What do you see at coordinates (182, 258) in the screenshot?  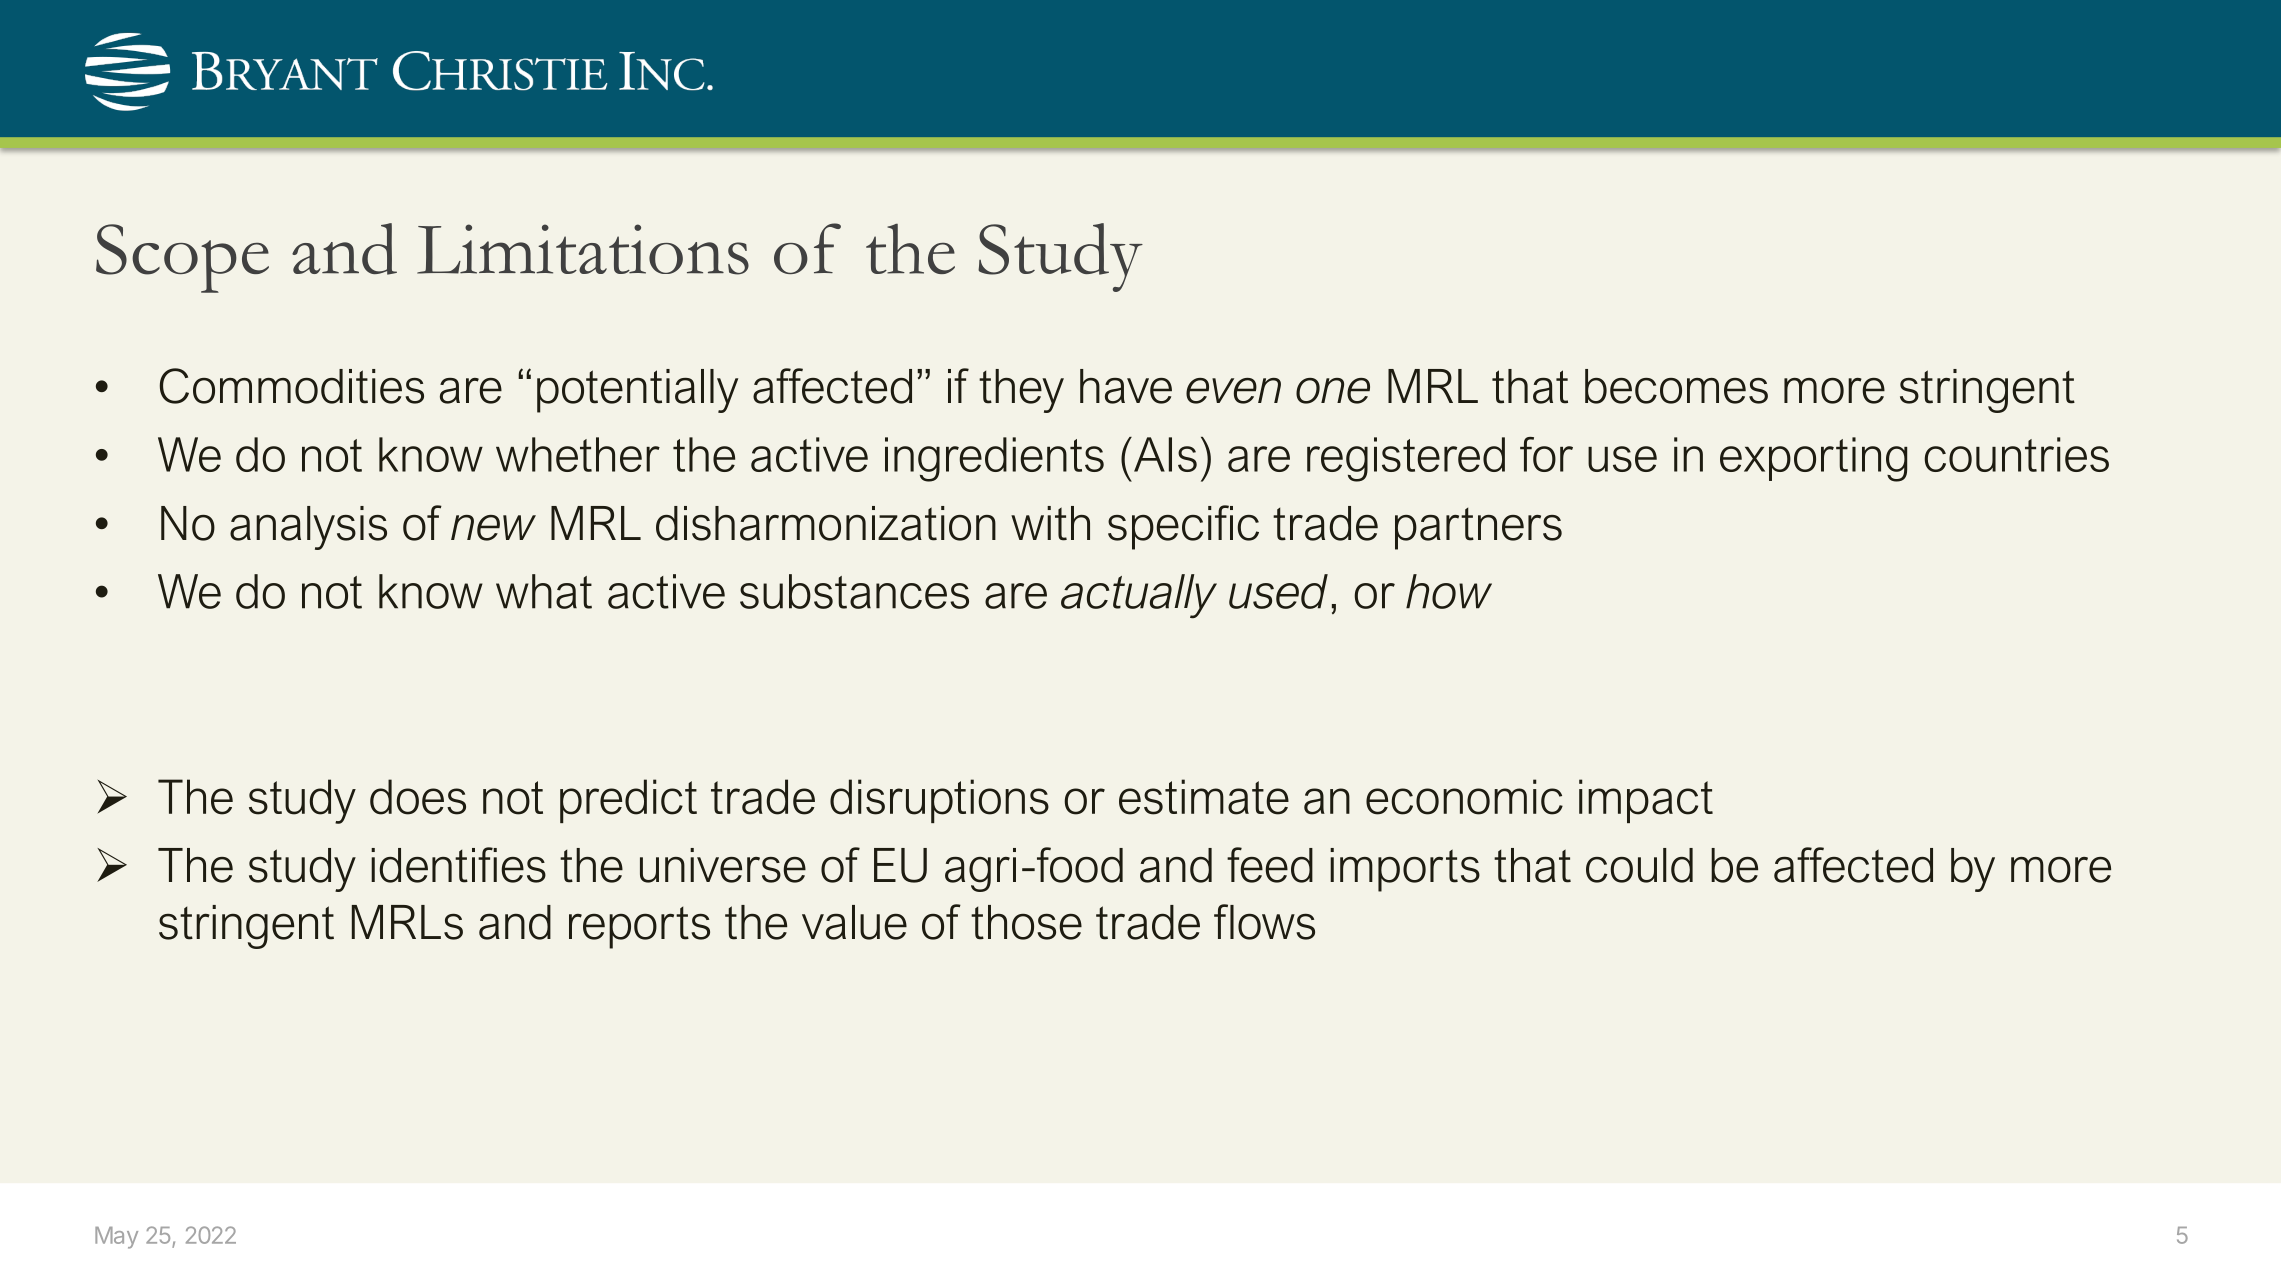 I see `Scope` at bounding box center [182, 258].
